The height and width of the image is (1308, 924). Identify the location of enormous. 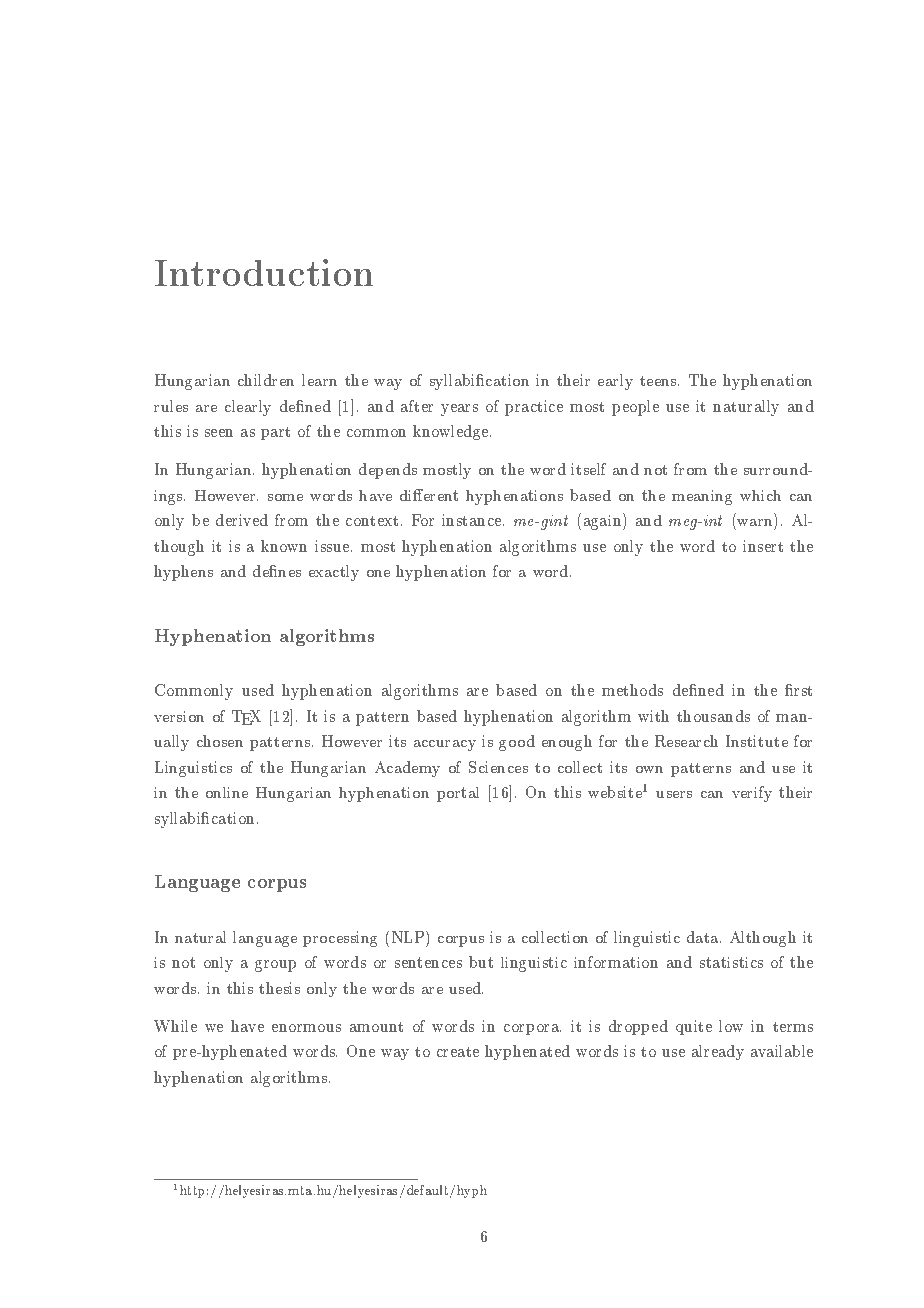
(306, 1028).
